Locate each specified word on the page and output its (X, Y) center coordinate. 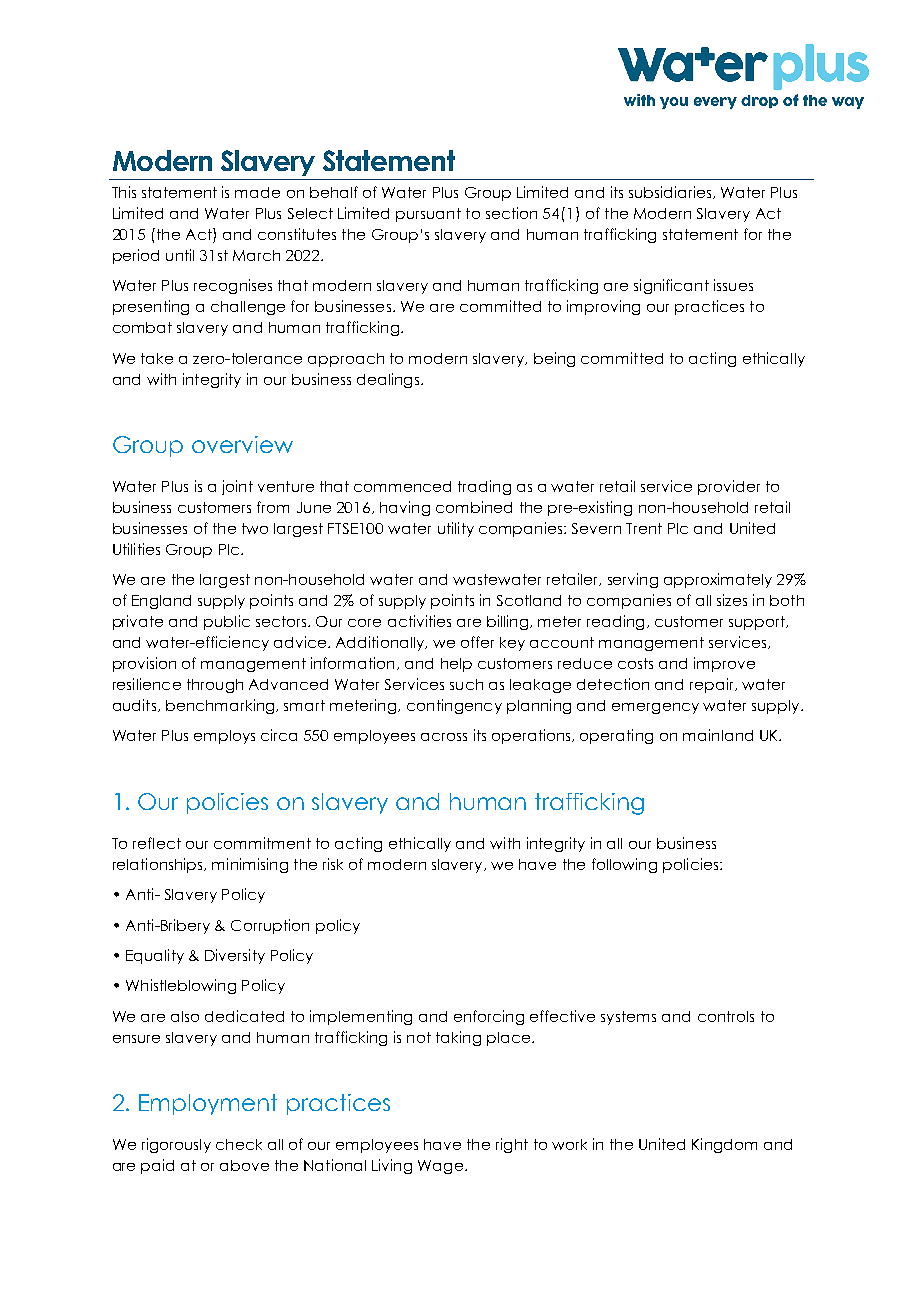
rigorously (176, 1145)
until (180, 255)
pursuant (428, 215)
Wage (440, 1167)
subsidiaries (671, 192)
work (569, 1144)
